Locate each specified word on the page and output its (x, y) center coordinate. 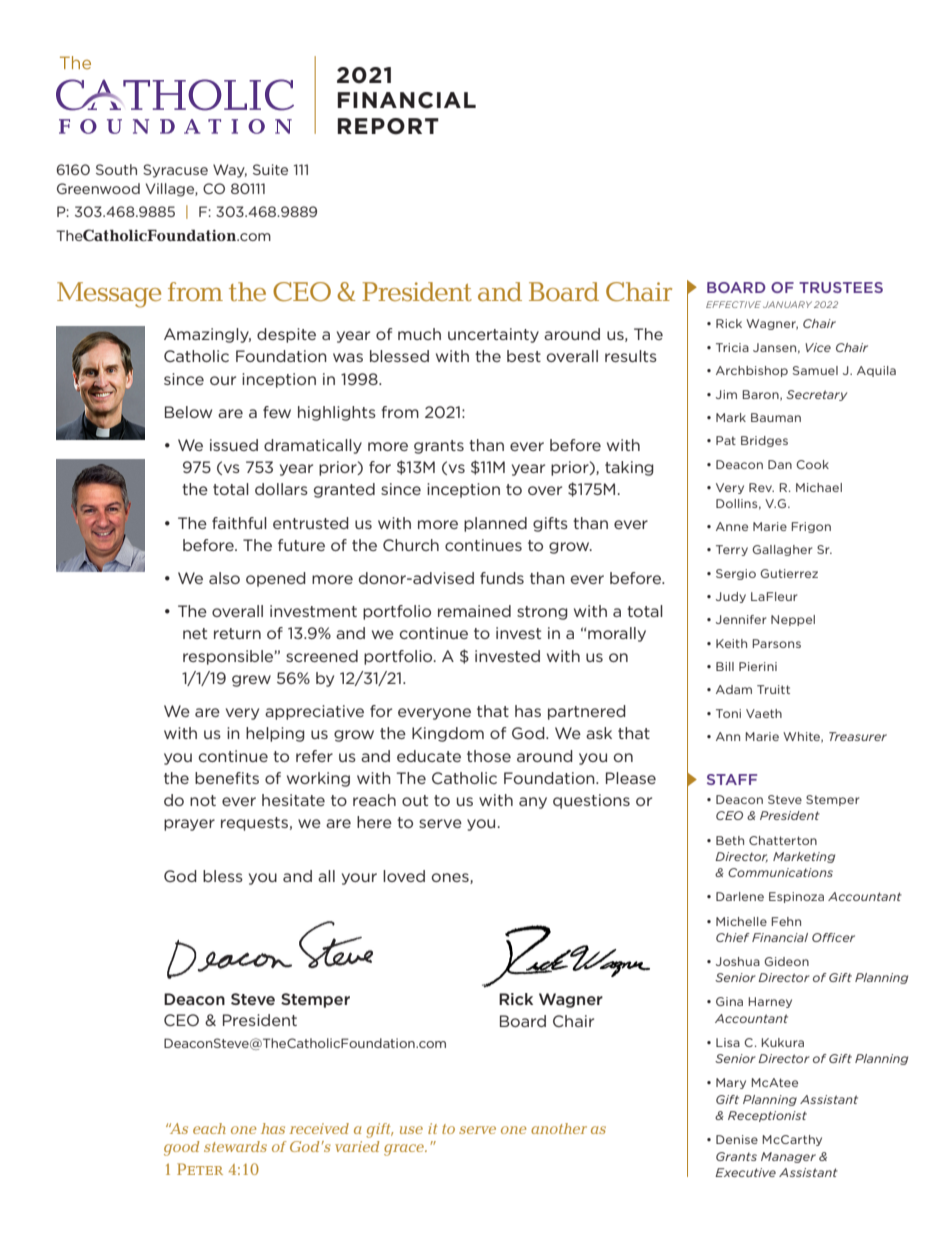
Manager (788, 1157)
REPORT (388, 126)
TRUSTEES (841, 287)
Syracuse (175, 171)
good (181, 1148)
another (559, 1128)
